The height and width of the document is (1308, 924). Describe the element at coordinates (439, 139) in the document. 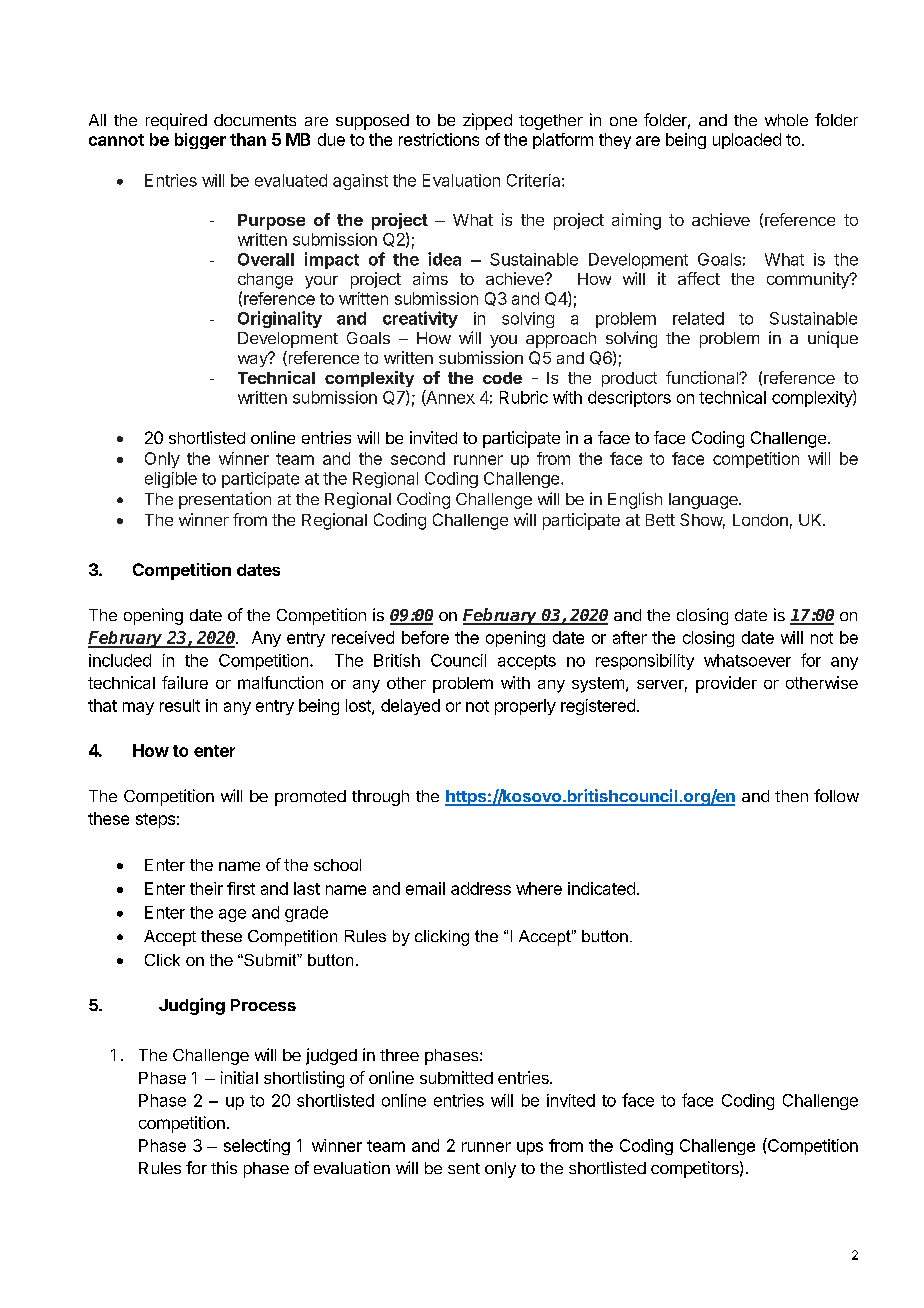

I see `restrictions` at that location.
